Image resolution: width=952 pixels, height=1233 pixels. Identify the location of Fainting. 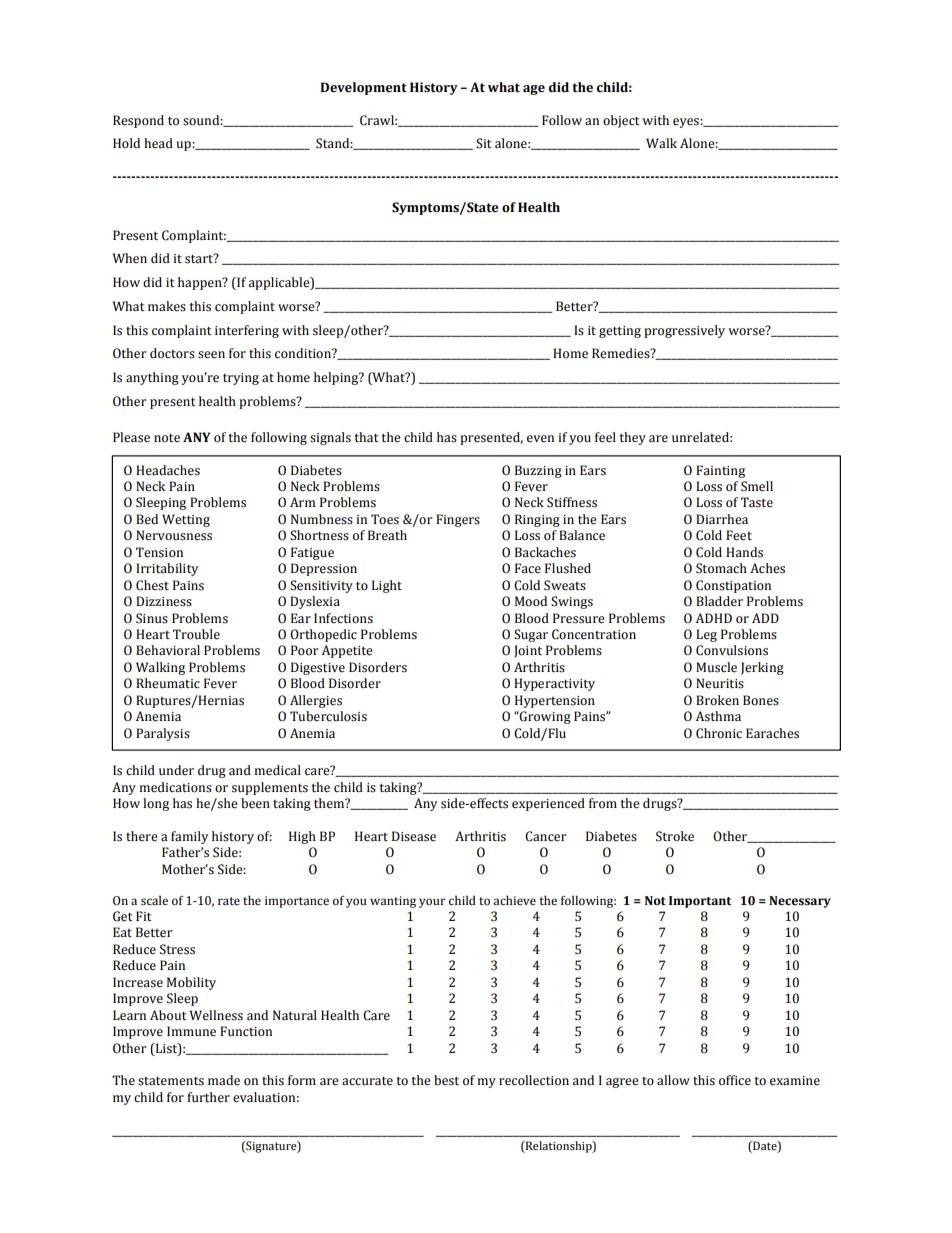
(720, 471).
